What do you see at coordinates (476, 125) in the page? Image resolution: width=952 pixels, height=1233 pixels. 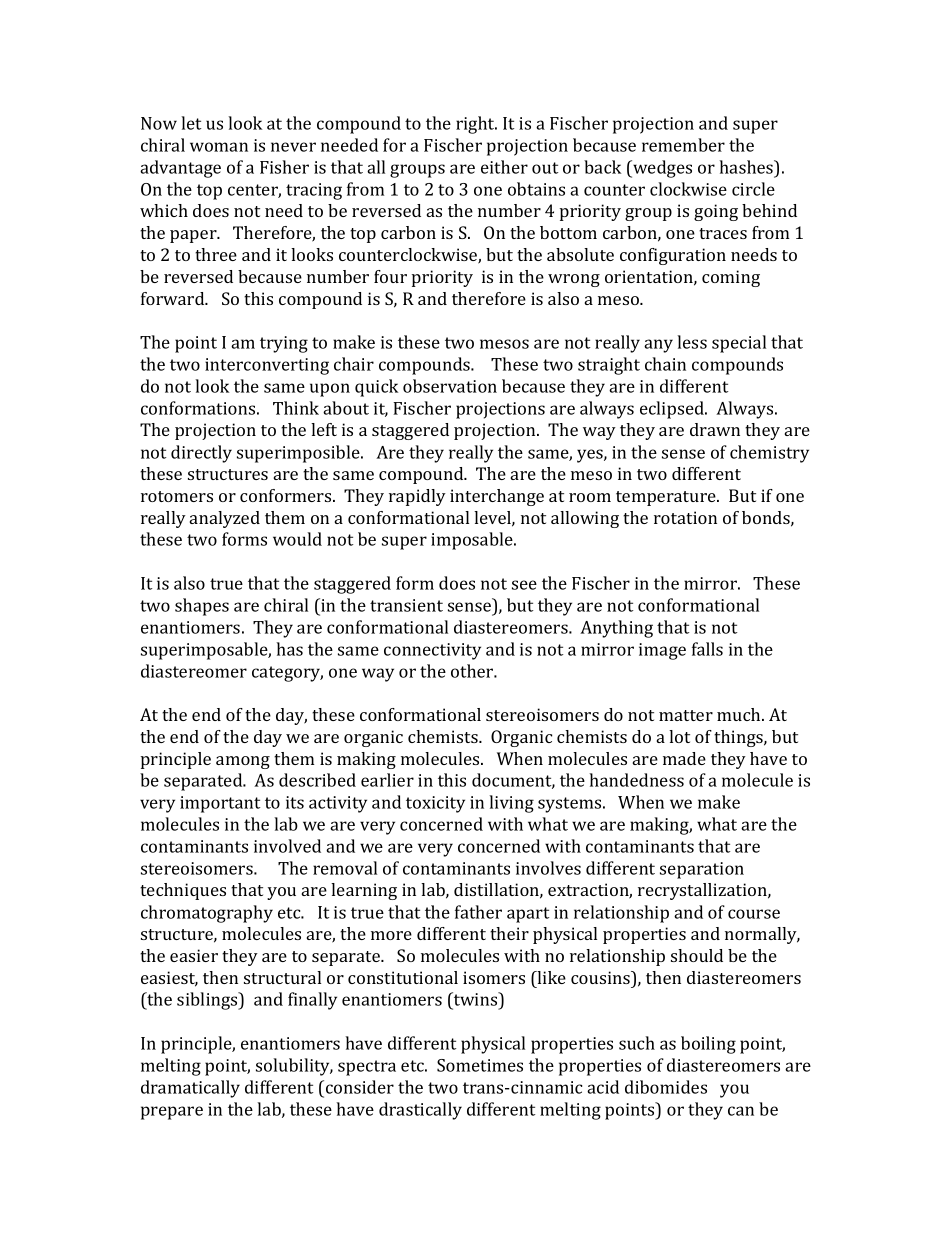 I see `right` at bounding box center [476, 125].
